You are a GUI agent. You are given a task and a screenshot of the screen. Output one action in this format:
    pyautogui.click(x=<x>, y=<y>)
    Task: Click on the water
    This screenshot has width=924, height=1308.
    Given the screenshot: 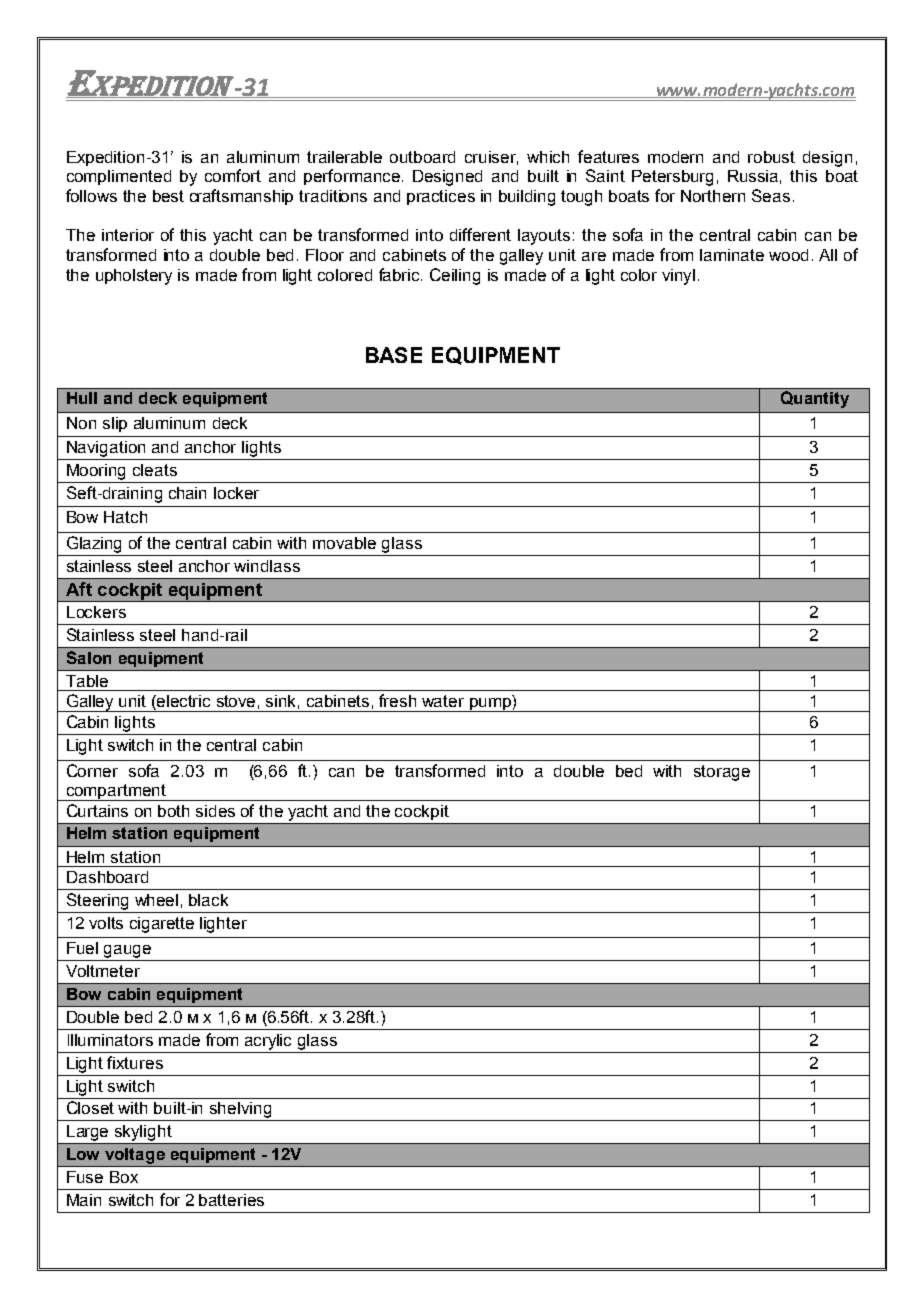 What is the action you would take?
    pyautogui.click(x=443, y=701)
